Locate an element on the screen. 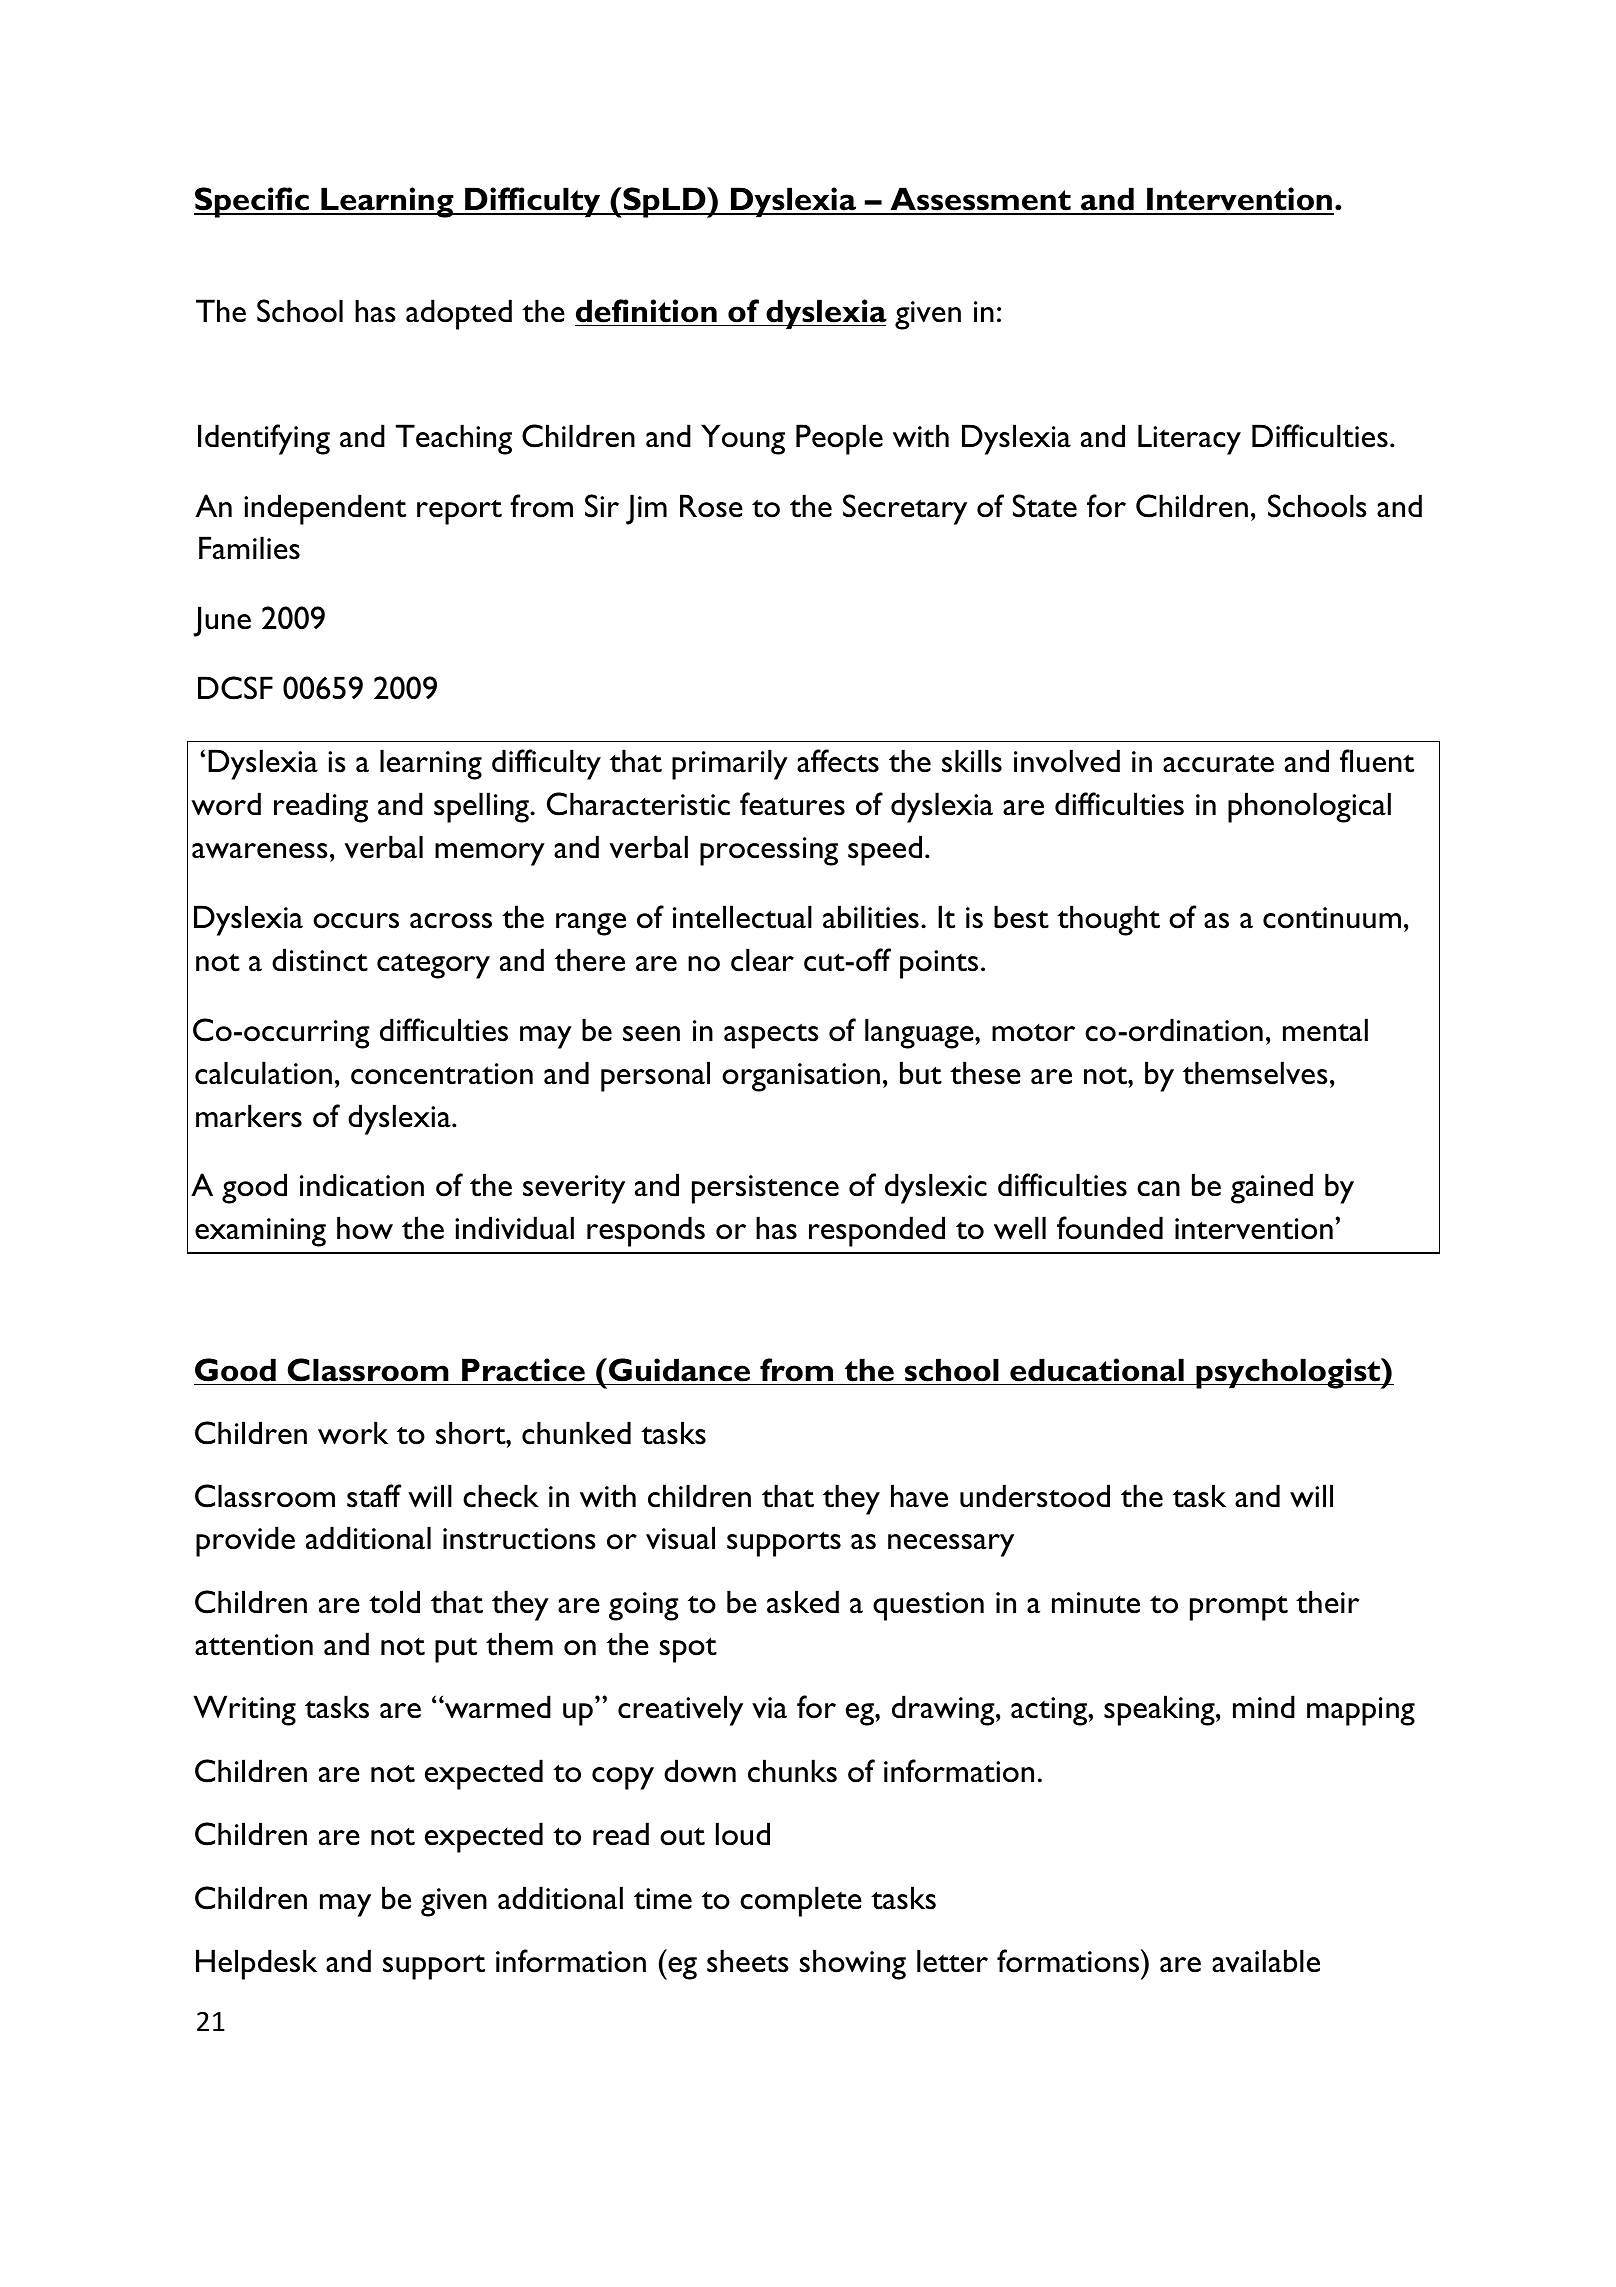 The image size is (1616, 2287). June is located at coordinates (222, 621).
